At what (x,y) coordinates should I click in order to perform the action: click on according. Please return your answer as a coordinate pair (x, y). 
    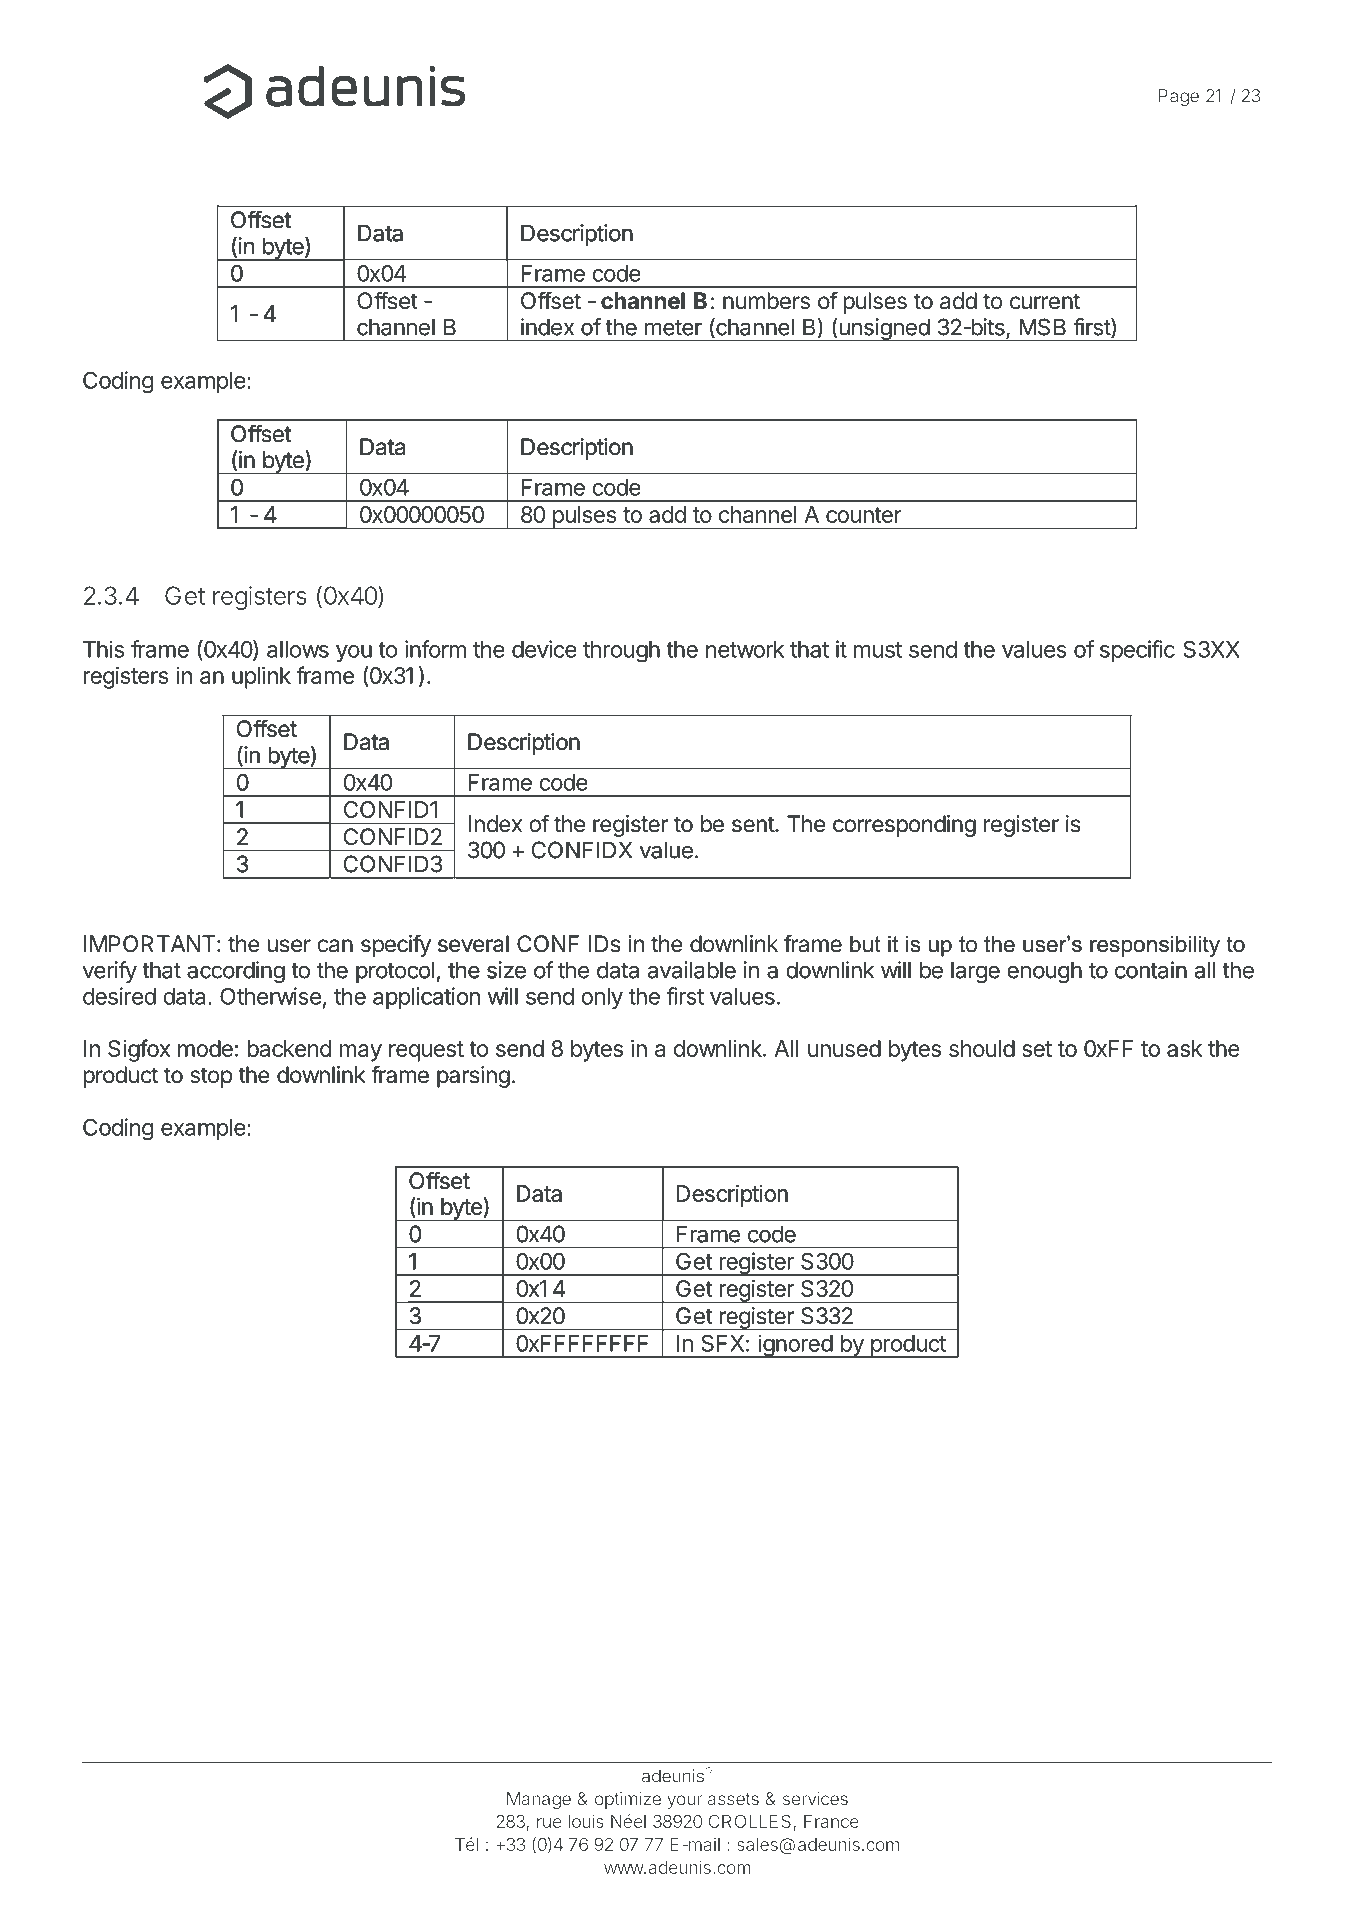
    Looking at the image, I should click on (236, 972).
